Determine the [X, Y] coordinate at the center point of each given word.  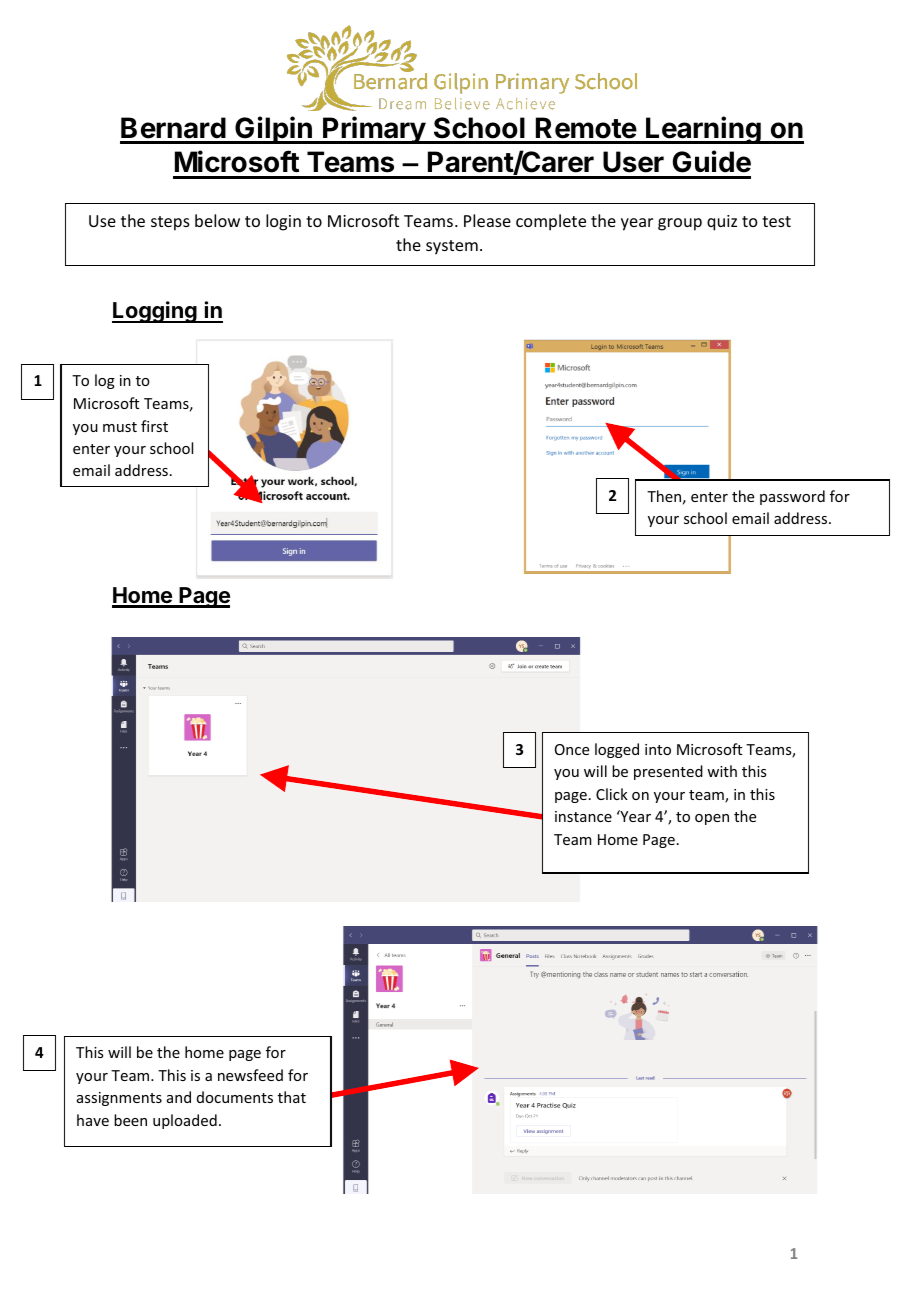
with [722, 771]
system [452, 247]
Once [572, 749]
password [792, 497]
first [154, 426]
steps [170, 223]
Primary [374, 130]
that [292, 1097]
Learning [703, 130]
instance [583, 816]
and [179, 1097]
